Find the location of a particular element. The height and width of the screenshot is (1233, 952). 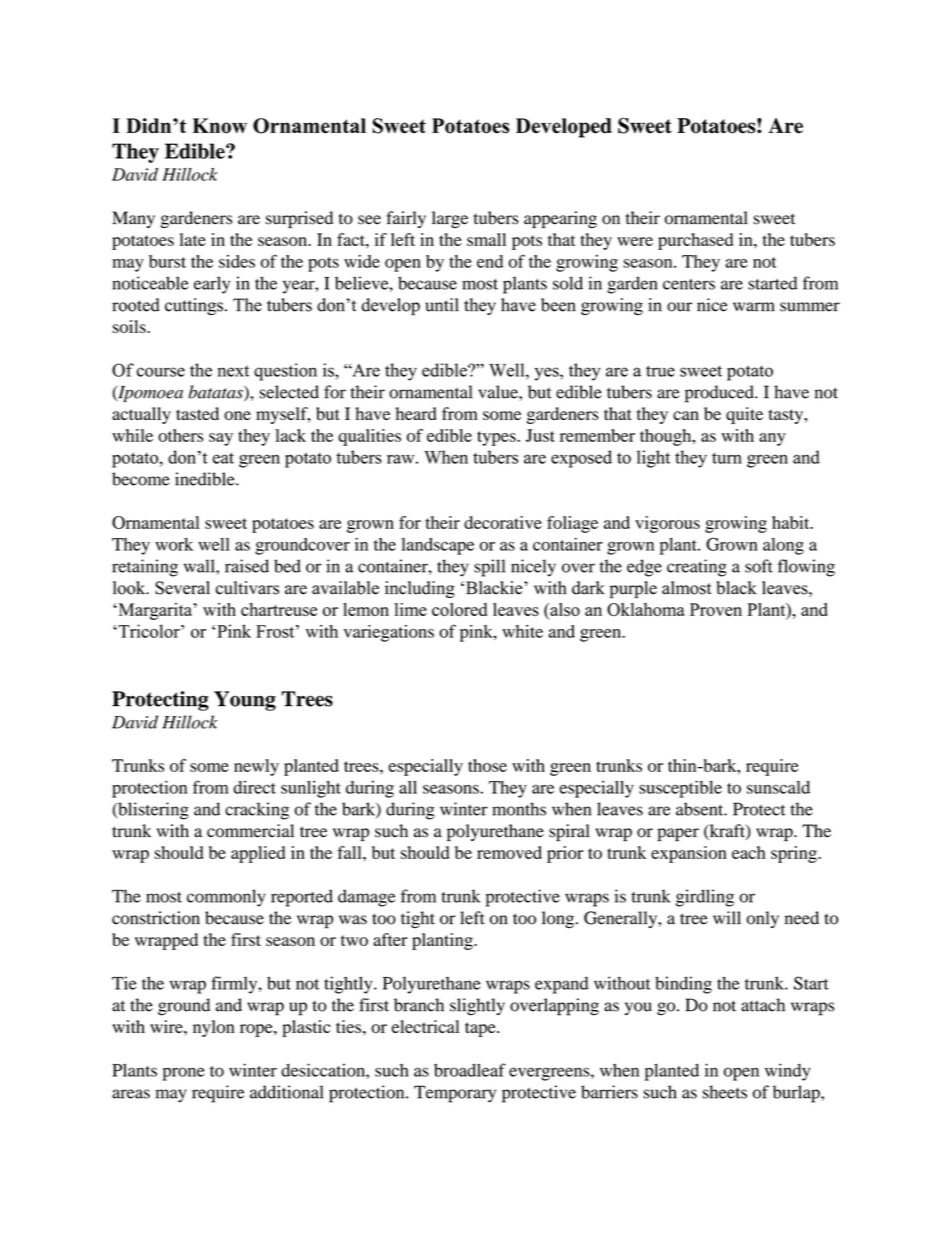

colored is located at coordinates (459, 609).
